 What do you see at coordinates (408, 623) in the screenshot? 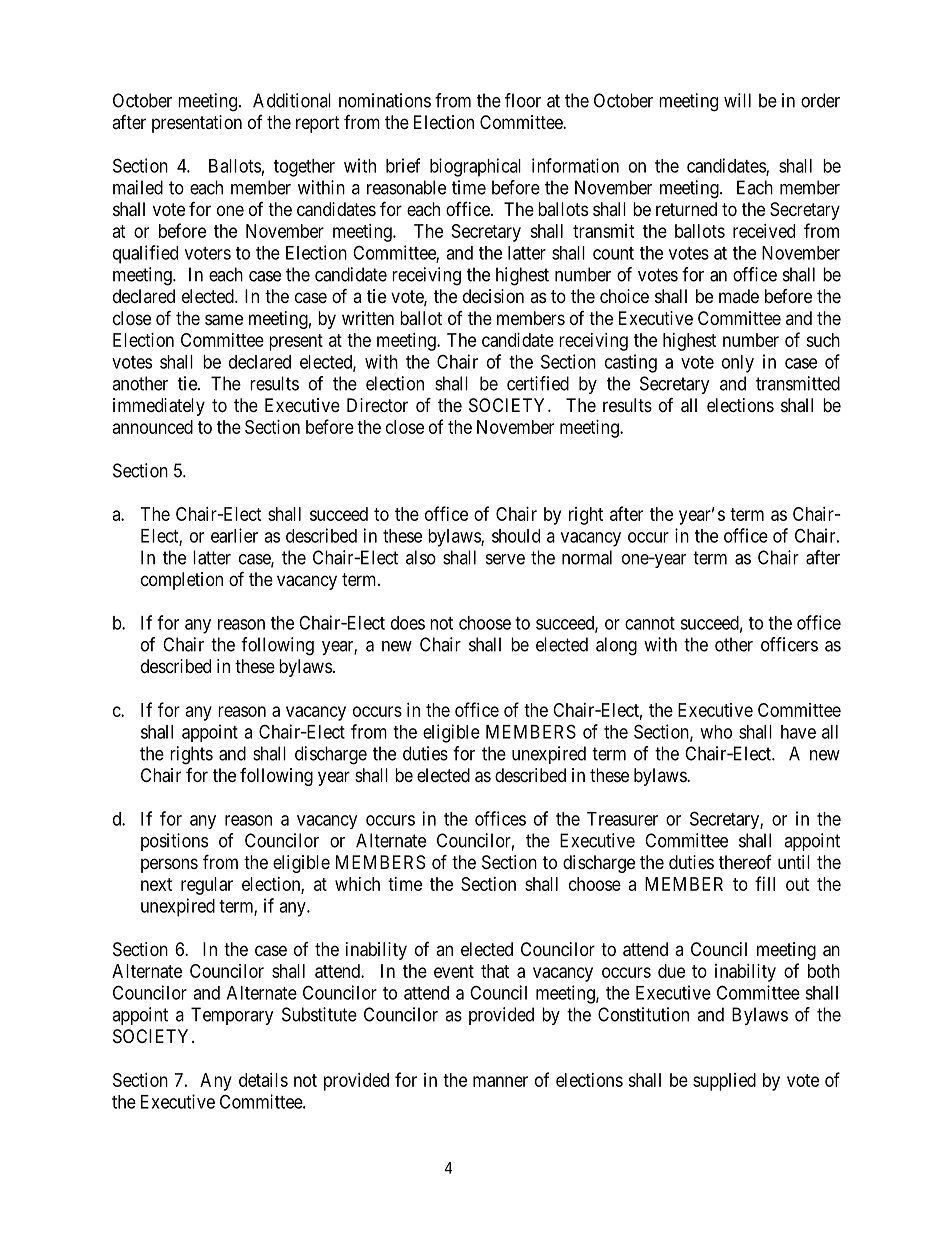
I see `does` at bounding box center [408, 623].
